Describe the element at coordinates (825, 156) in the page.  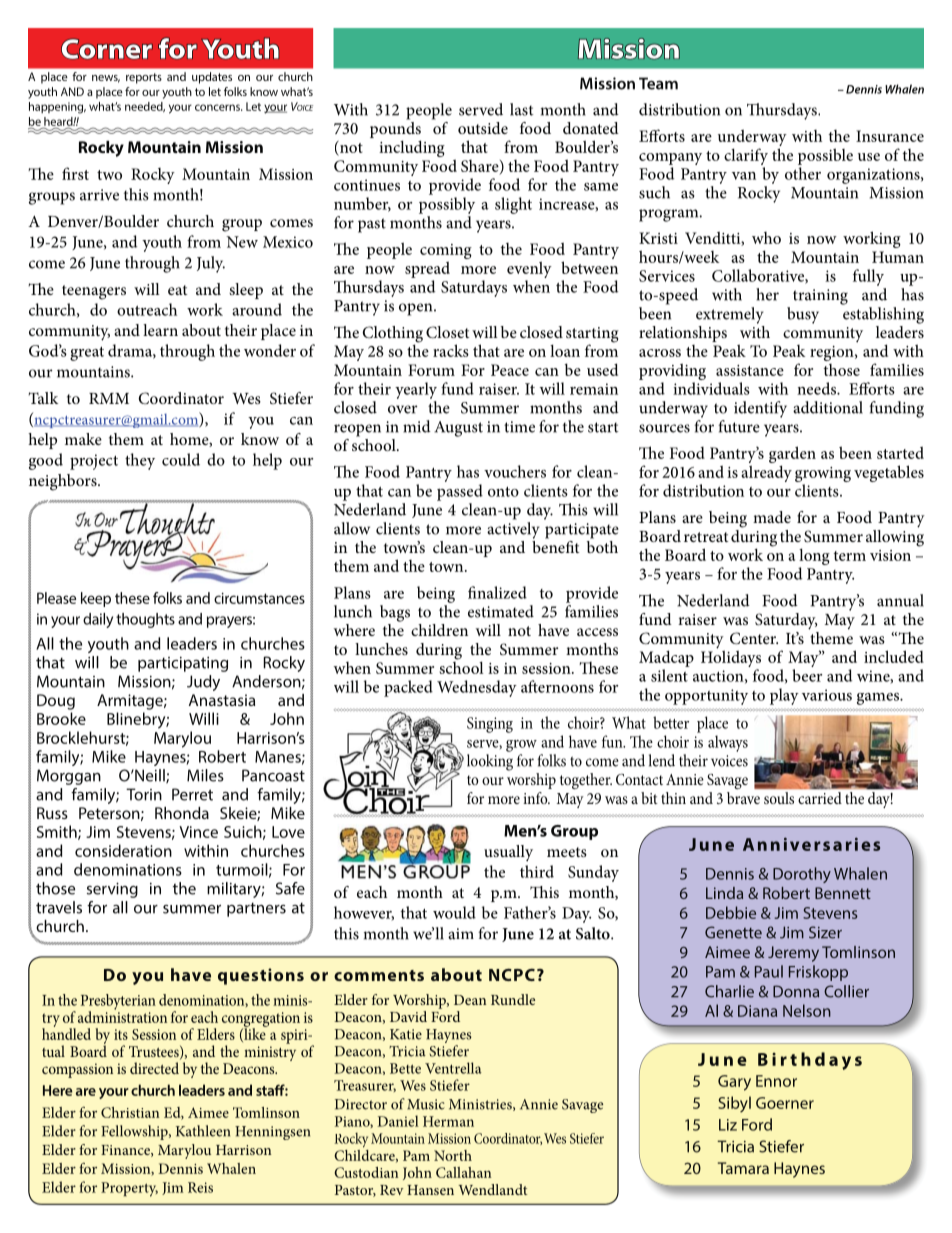
I see `possible` at that location.
